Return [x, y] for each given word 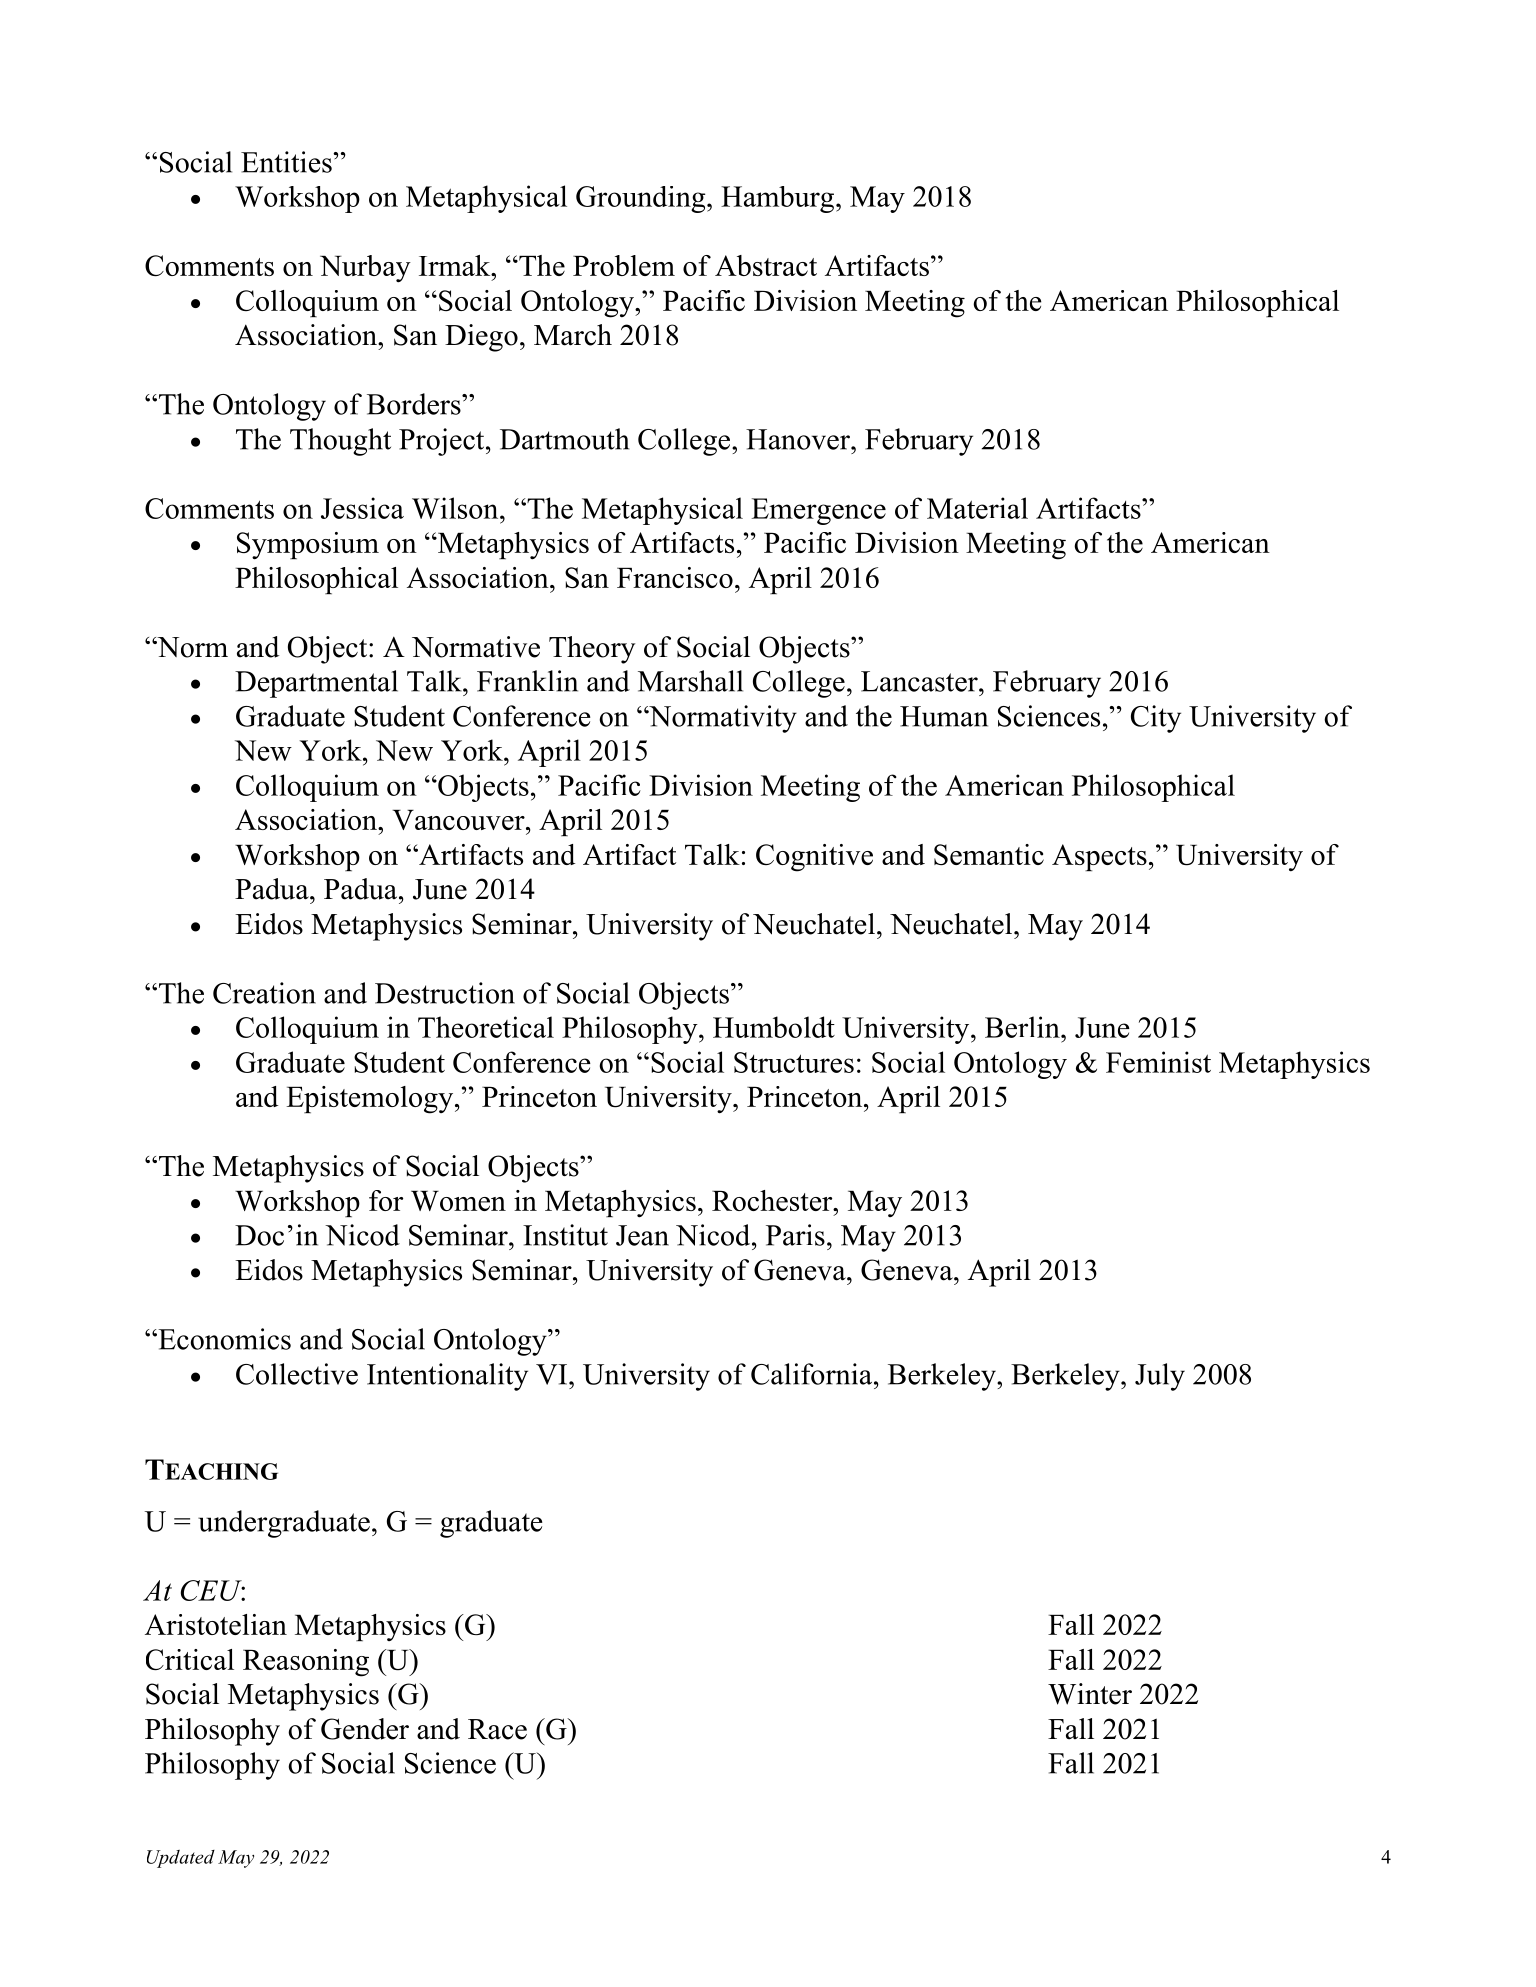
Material [977, 508]
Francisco [675, 577]
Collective [297, 1374]
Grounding [642, 199]
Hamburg [779, 199]
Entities [287, 162]
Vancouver [459, 820]
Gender [365, 1729]
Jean [642, 1235]
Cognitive [814, 858]
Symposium [308, 546]
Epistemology [371, 1100]
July [1160, 1377]
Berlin [1023, 1027]
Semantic [989, 854]
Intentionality [447, 1377]
